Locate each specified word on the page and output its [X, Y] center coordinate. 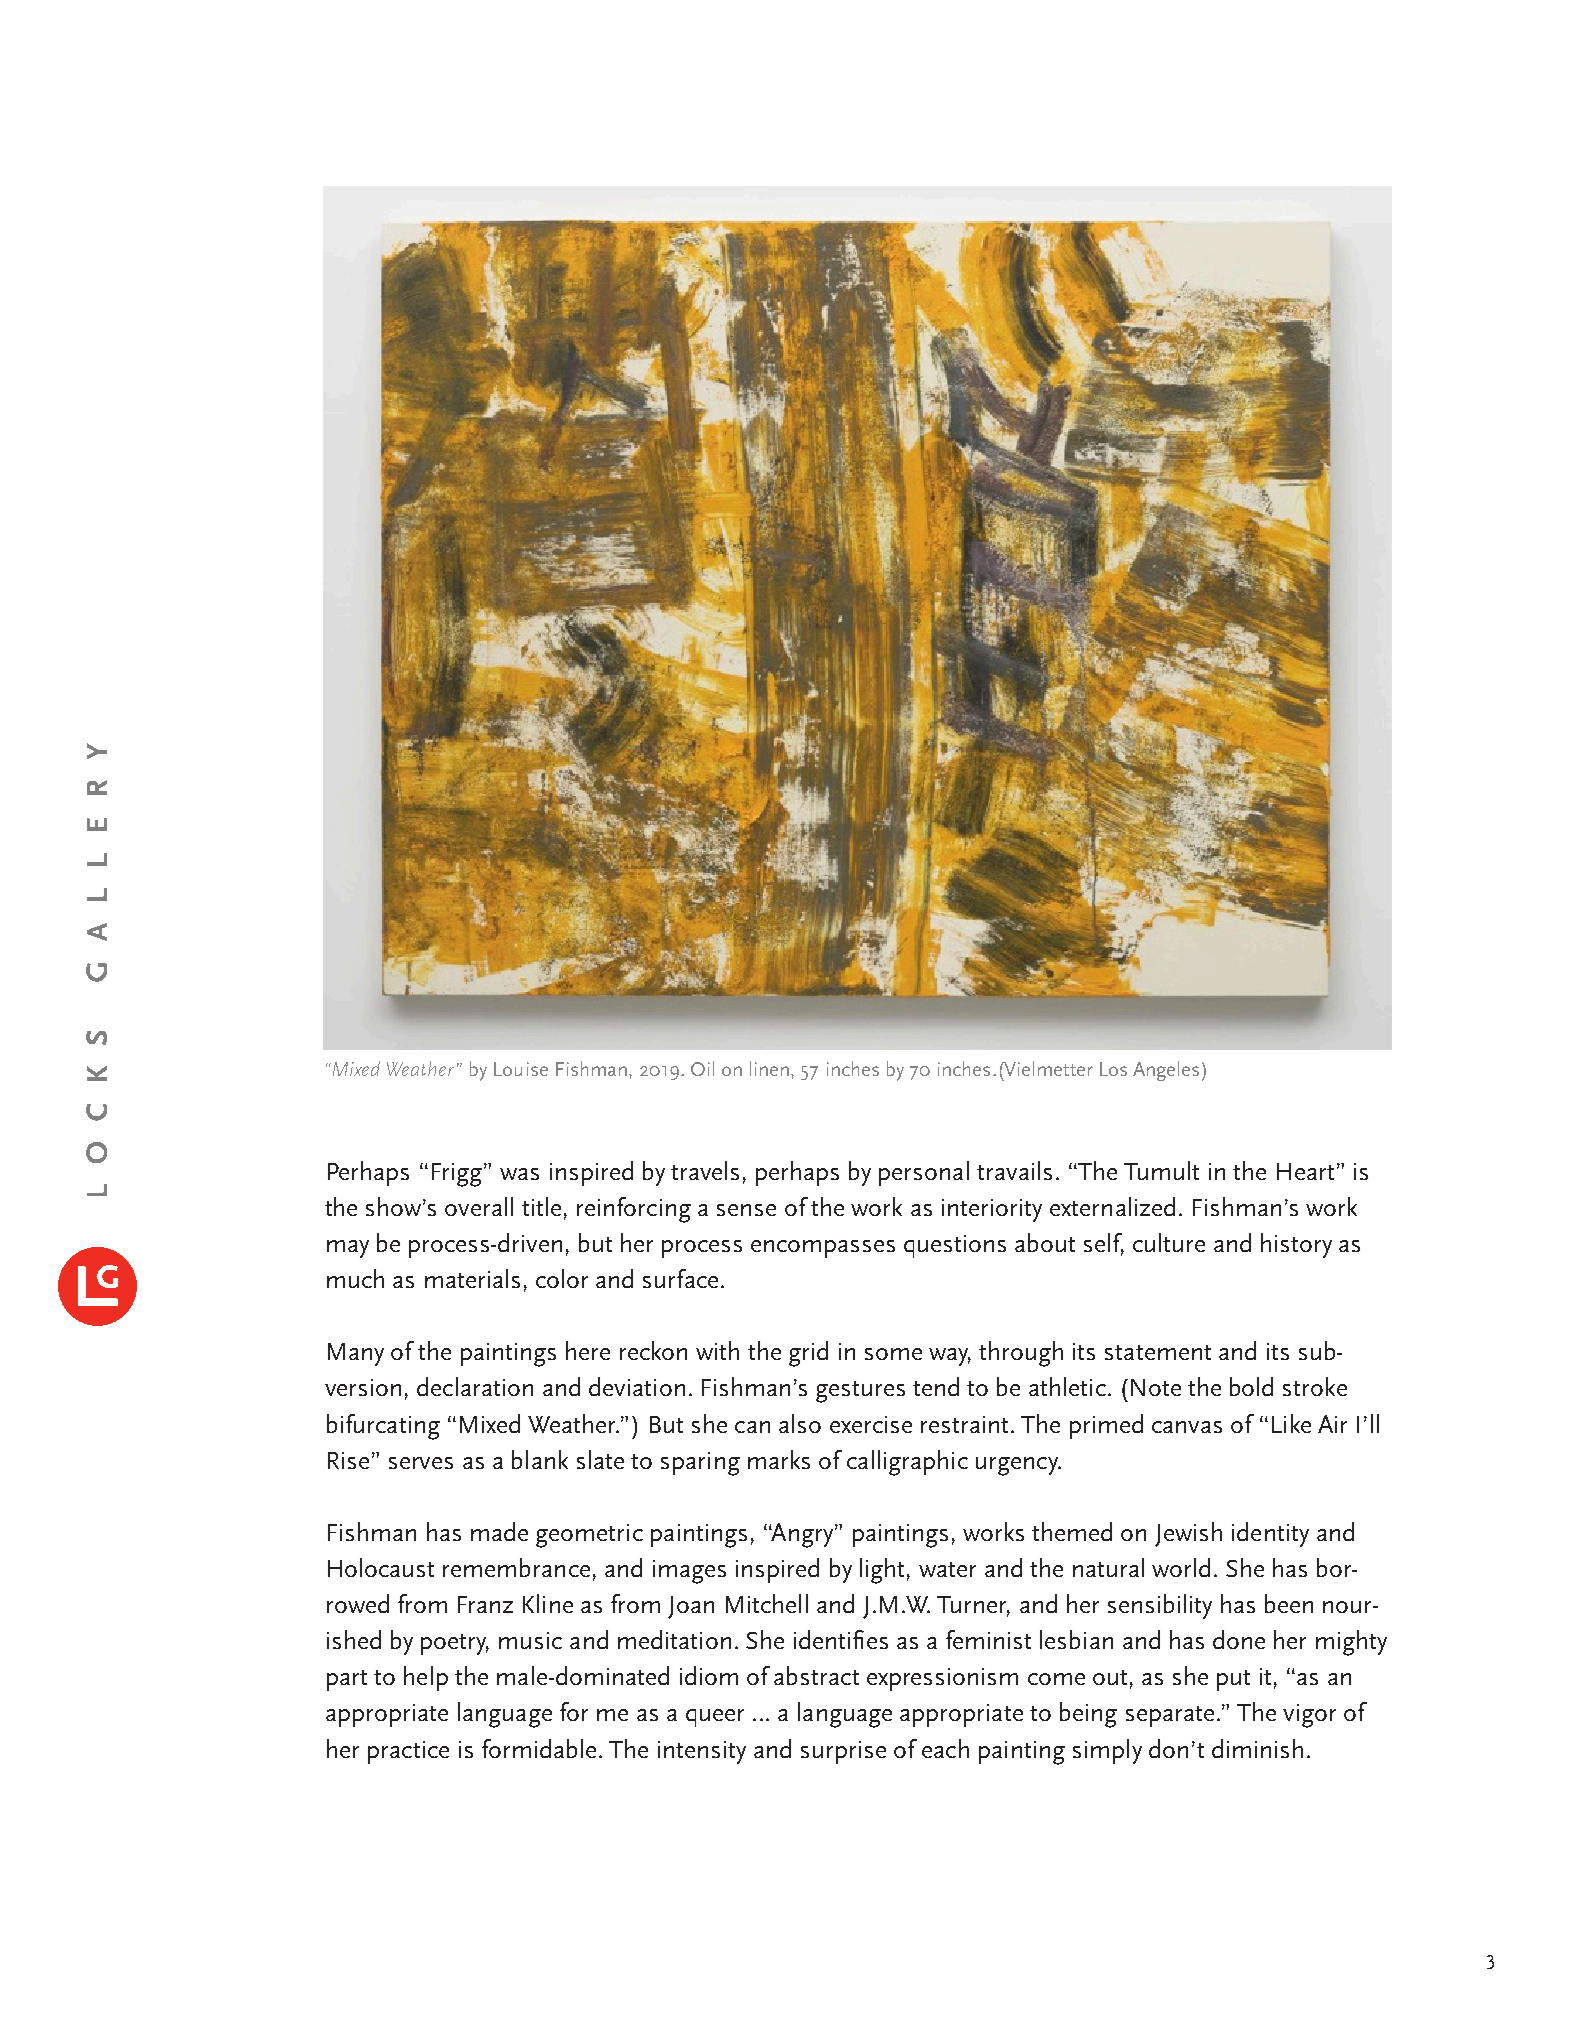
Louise [521, 1069]
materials [472, 1278]
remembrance [516, 1567]
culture [1169, 1242]
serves [421, 1463]
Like [1291, 1423]
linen [771, 1068]
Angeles [1166, 1071]
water [947, 1569]
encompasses [823, 1249]
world [1181, 1567]
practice [408, 1752]
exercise [871, 1424]
